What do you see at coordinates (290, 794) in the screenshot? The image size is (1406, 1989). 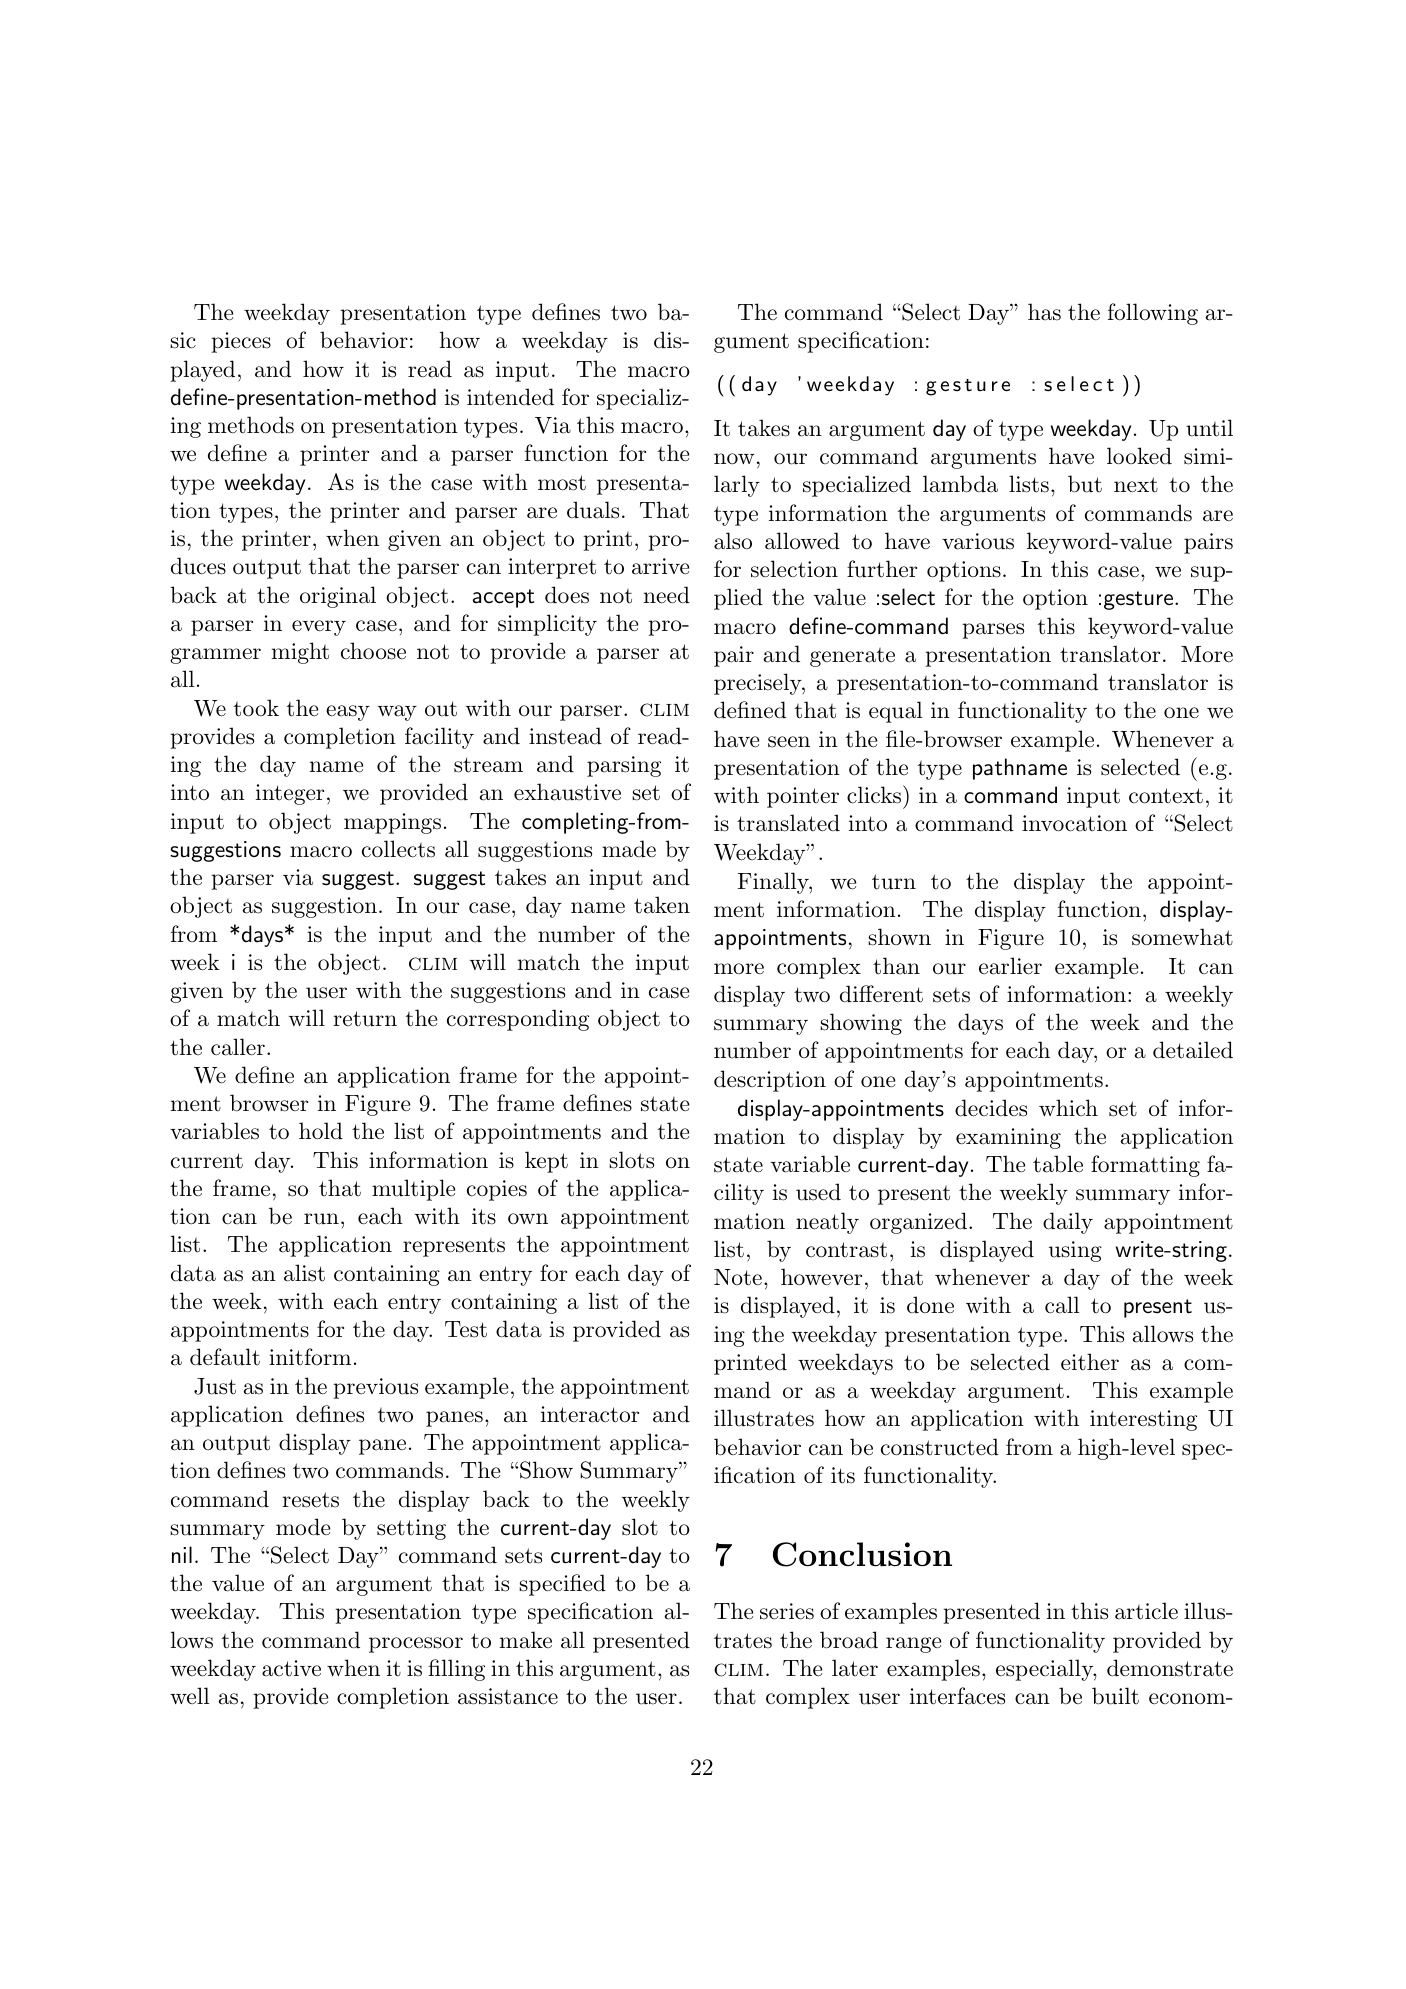 I see `integer` at bounding box center [290, 794].
